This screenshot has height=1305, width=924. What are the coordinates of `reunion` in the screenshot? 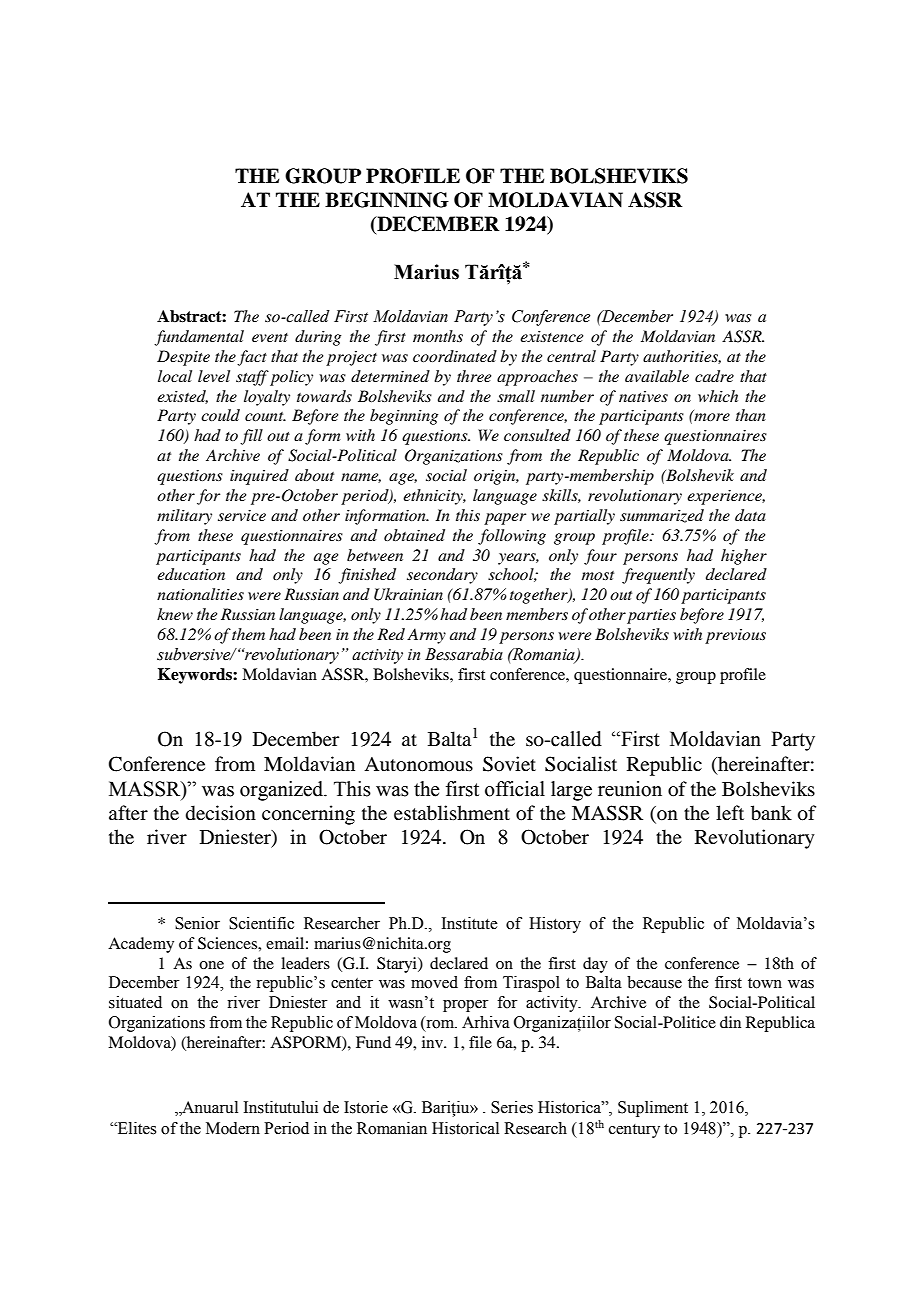 It's located at (630, 789).
